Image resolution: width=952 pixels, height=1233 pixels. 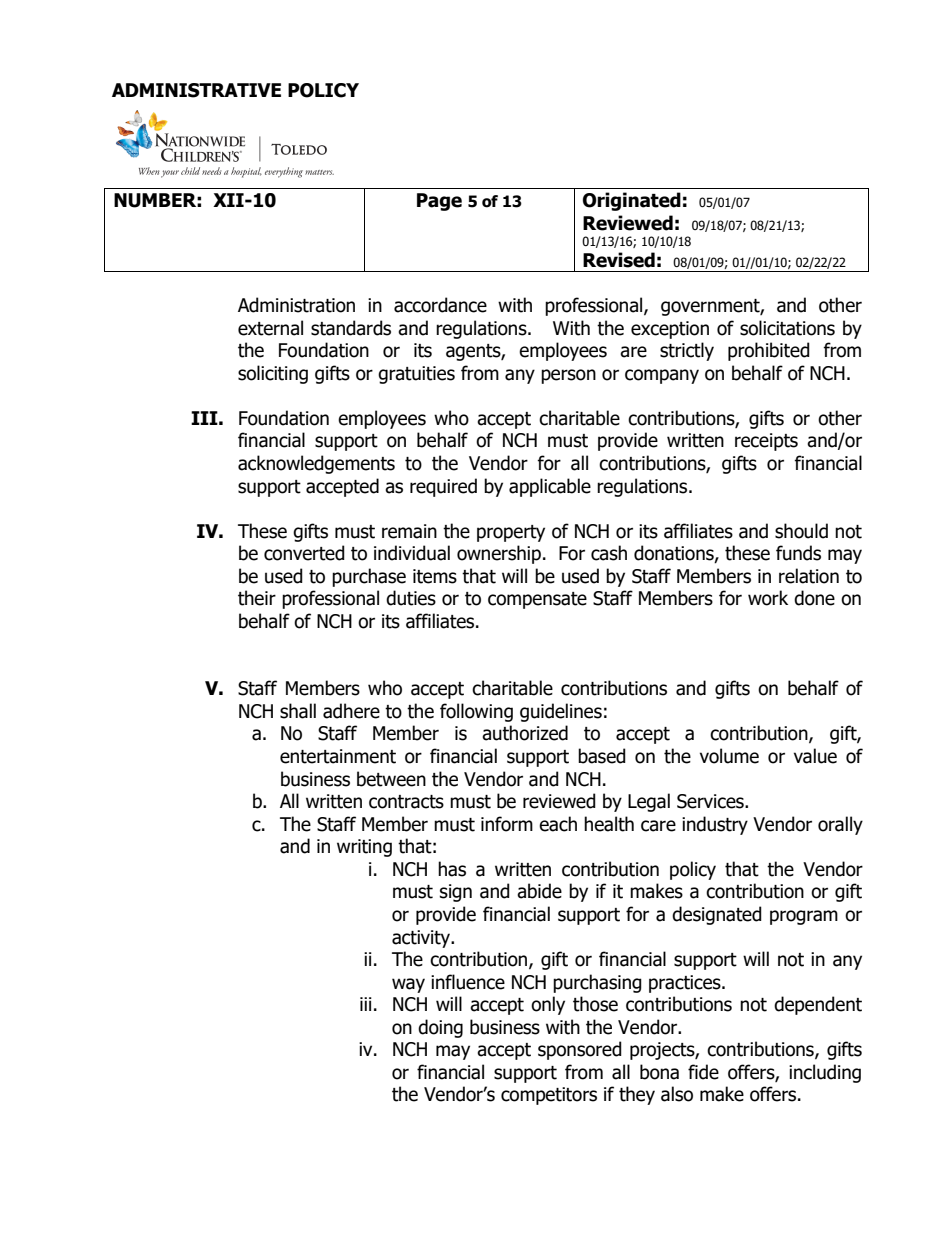 What do you see at coordinates (439, 202) in the screenshot?
I see `Page` at bounding box center [439, 202].
